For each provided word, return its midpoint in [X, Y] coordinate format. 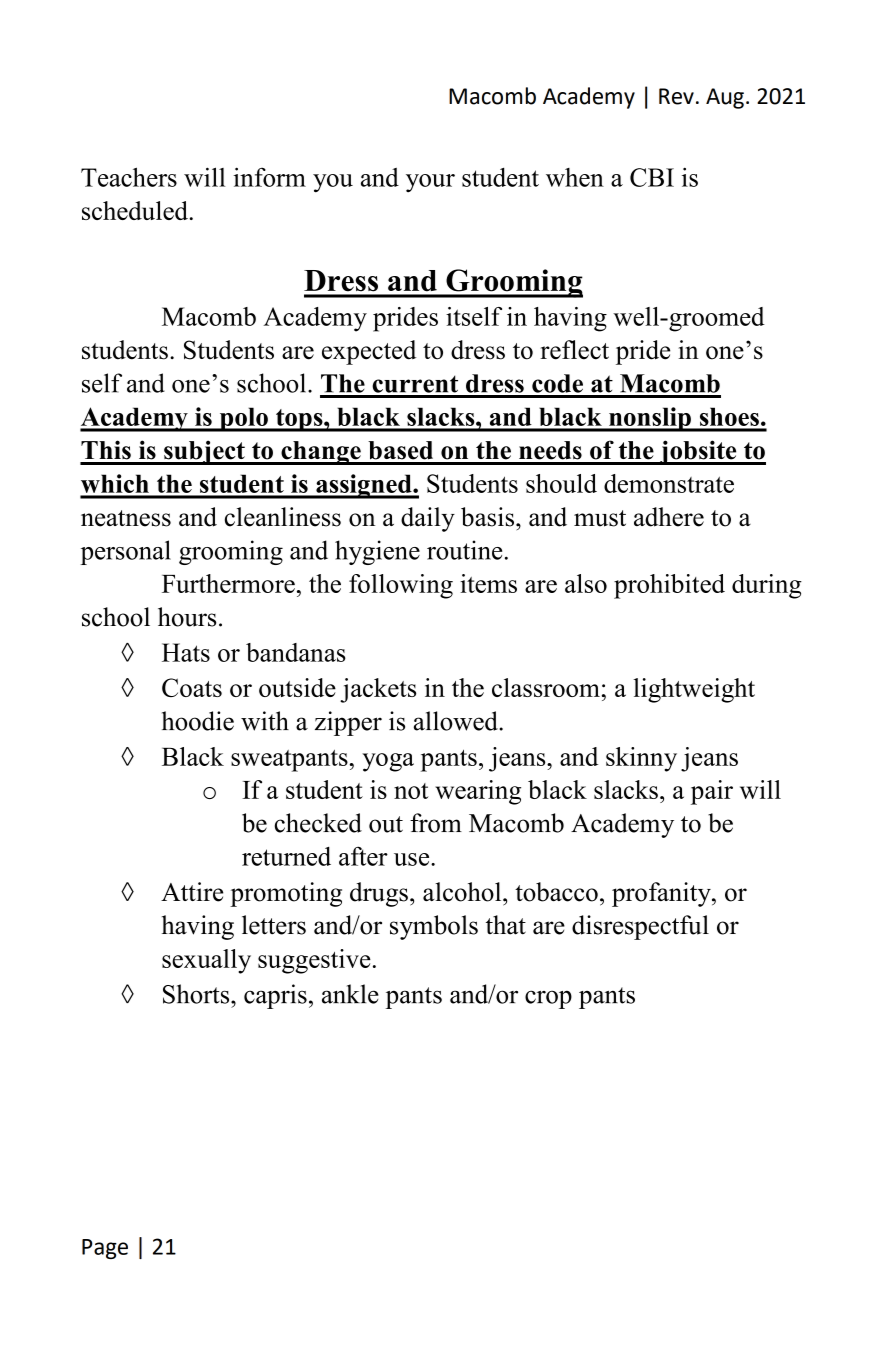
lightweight [694, 690]
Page [105, 1249]
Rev [676, 96]
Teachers [129, 177]
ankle [350, 994]
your [430, 183]
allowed [457, 721]
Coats [192, 687]
